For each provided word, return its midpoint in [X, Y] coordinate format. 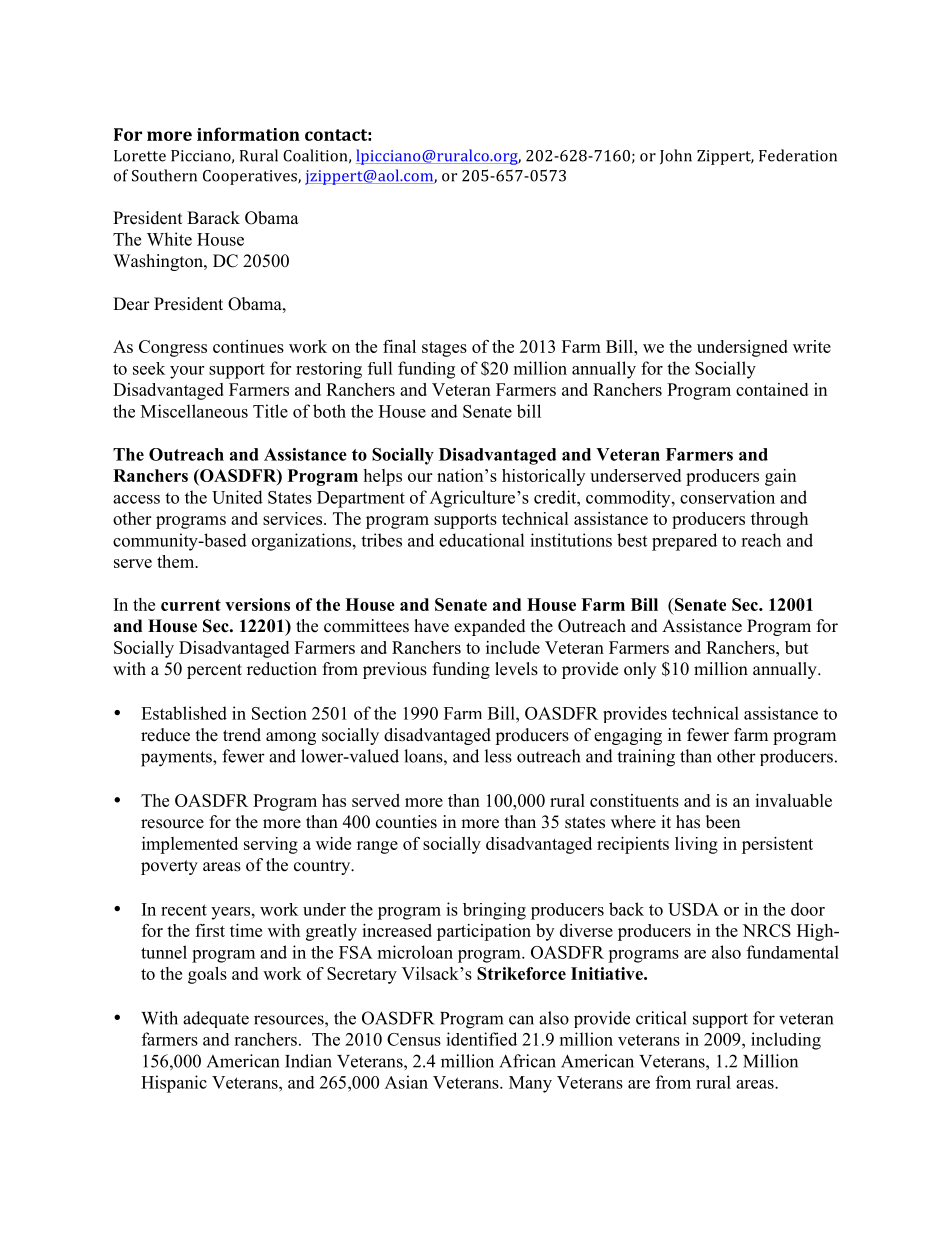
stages [444, 349]
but [797, 647]
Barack [213, 218]
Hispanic [174, 1084]
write [812, 346]
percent [214, 671]
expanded [490, 627]
